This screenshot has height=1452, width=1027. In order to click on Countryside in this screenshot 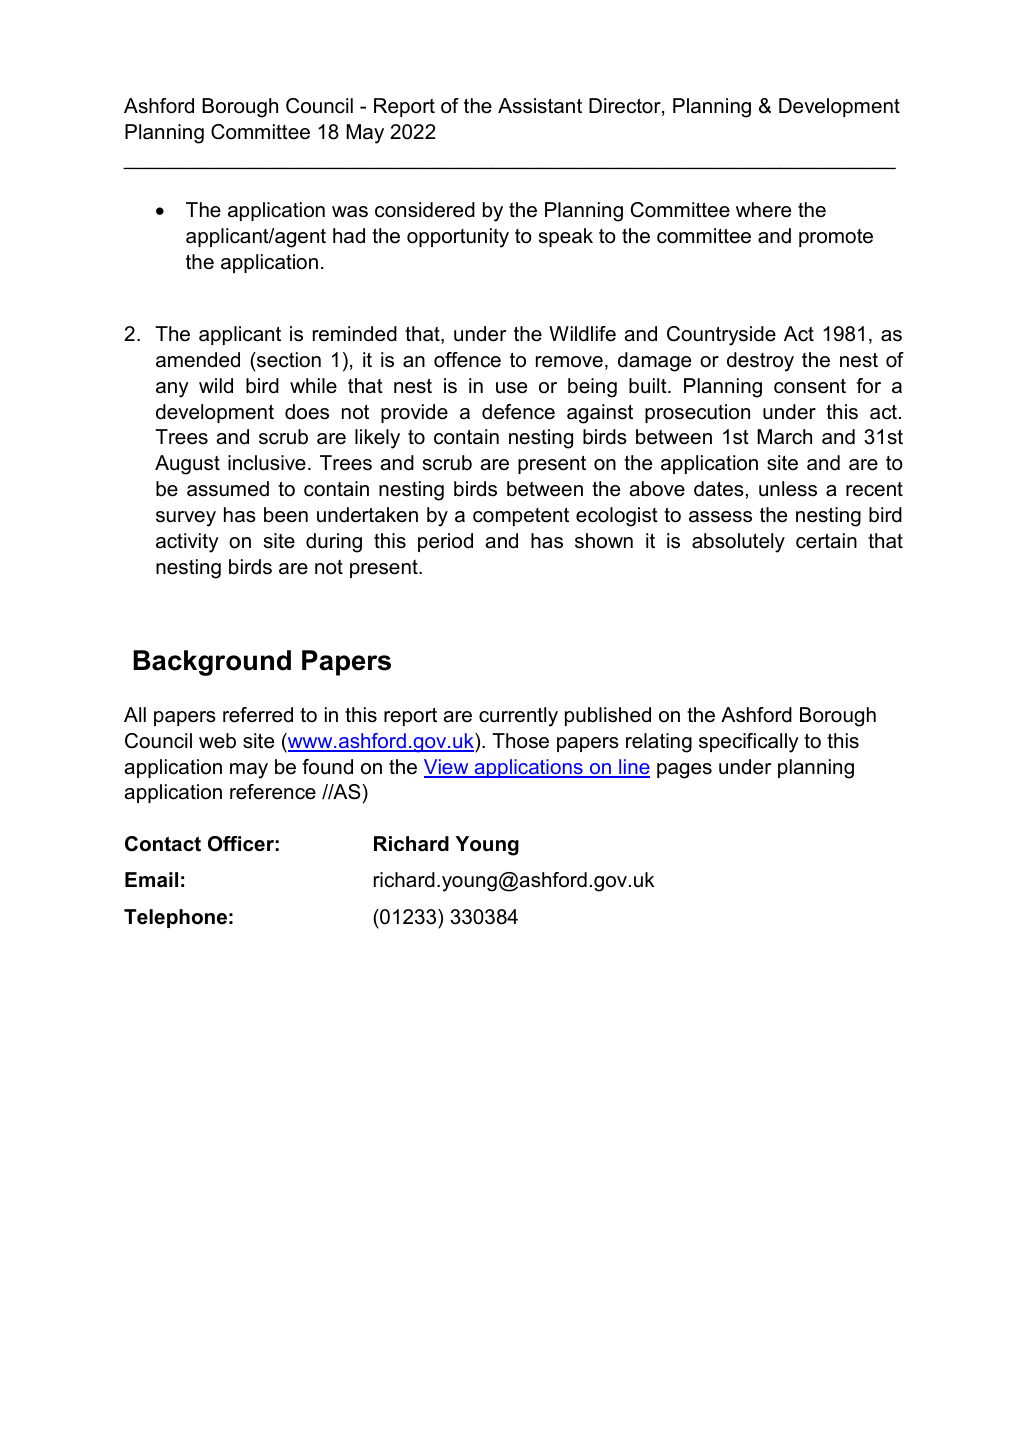, I will do `click(721, 336)`.
